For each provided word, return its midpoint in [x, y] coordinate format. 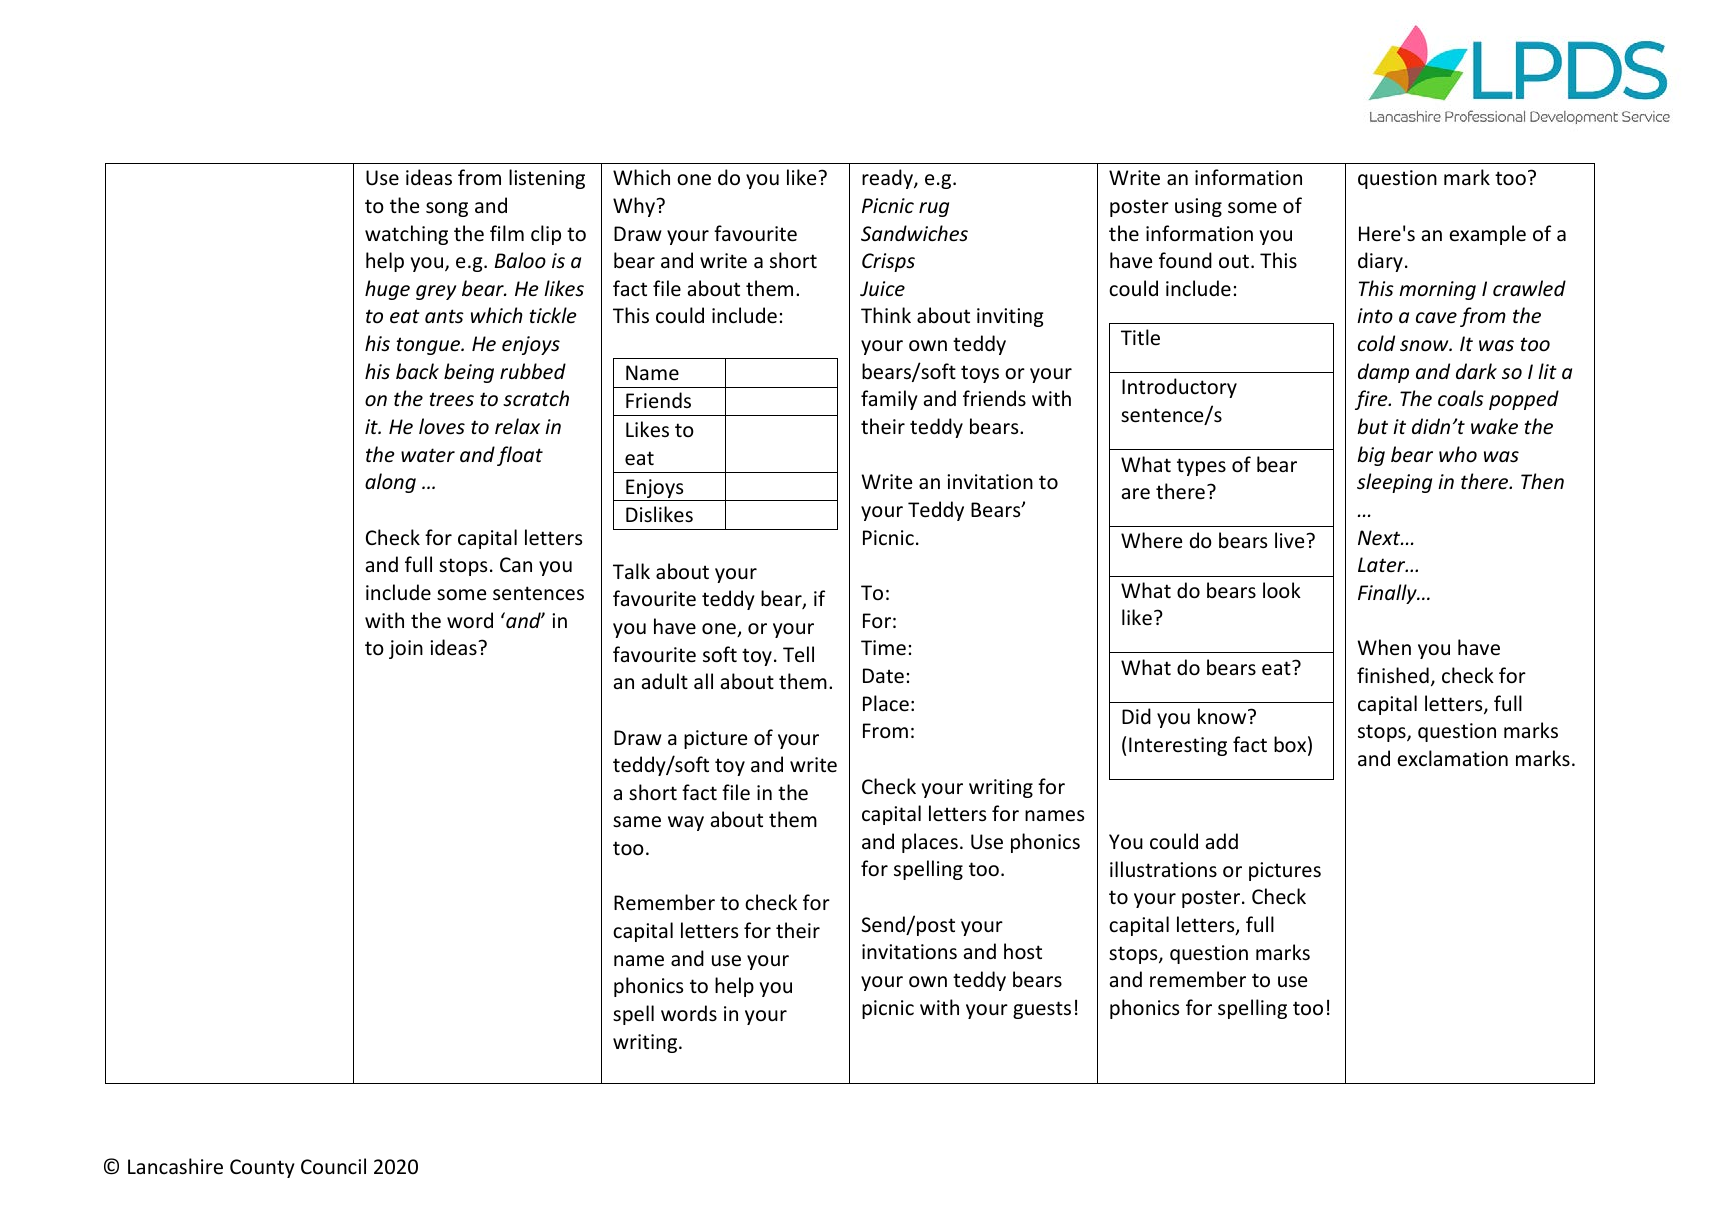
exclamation [1452, 758]
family [889, 400]
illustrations [1163, 869]
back [417, 371]
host [1023, 951]
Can [516, 564]
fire [1372, 400]
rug [934, 209]
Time [883, 648]
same [637, 822]
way [686, 823]
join [406, 649]
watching [406, 235]
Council [333, 1166]
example [1487, 235]
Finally [1388, 594]
